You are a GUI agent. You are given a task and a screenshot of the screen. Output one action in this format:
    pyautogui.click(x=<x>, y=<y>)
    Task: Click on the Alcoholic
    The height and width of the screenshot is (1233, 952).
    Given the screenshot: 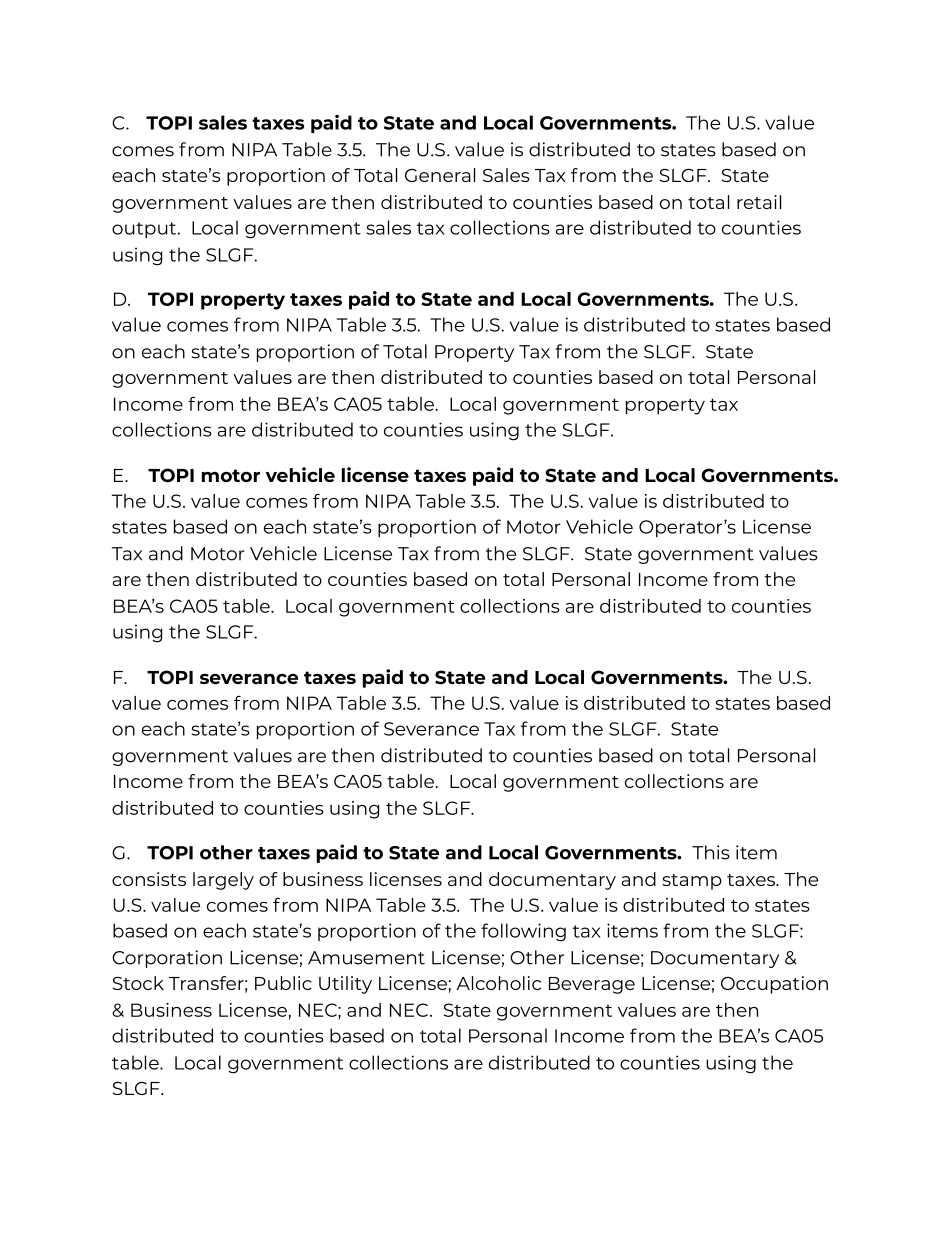 What is the action you would take?
    pyautogui.click(x=498, y=983)
